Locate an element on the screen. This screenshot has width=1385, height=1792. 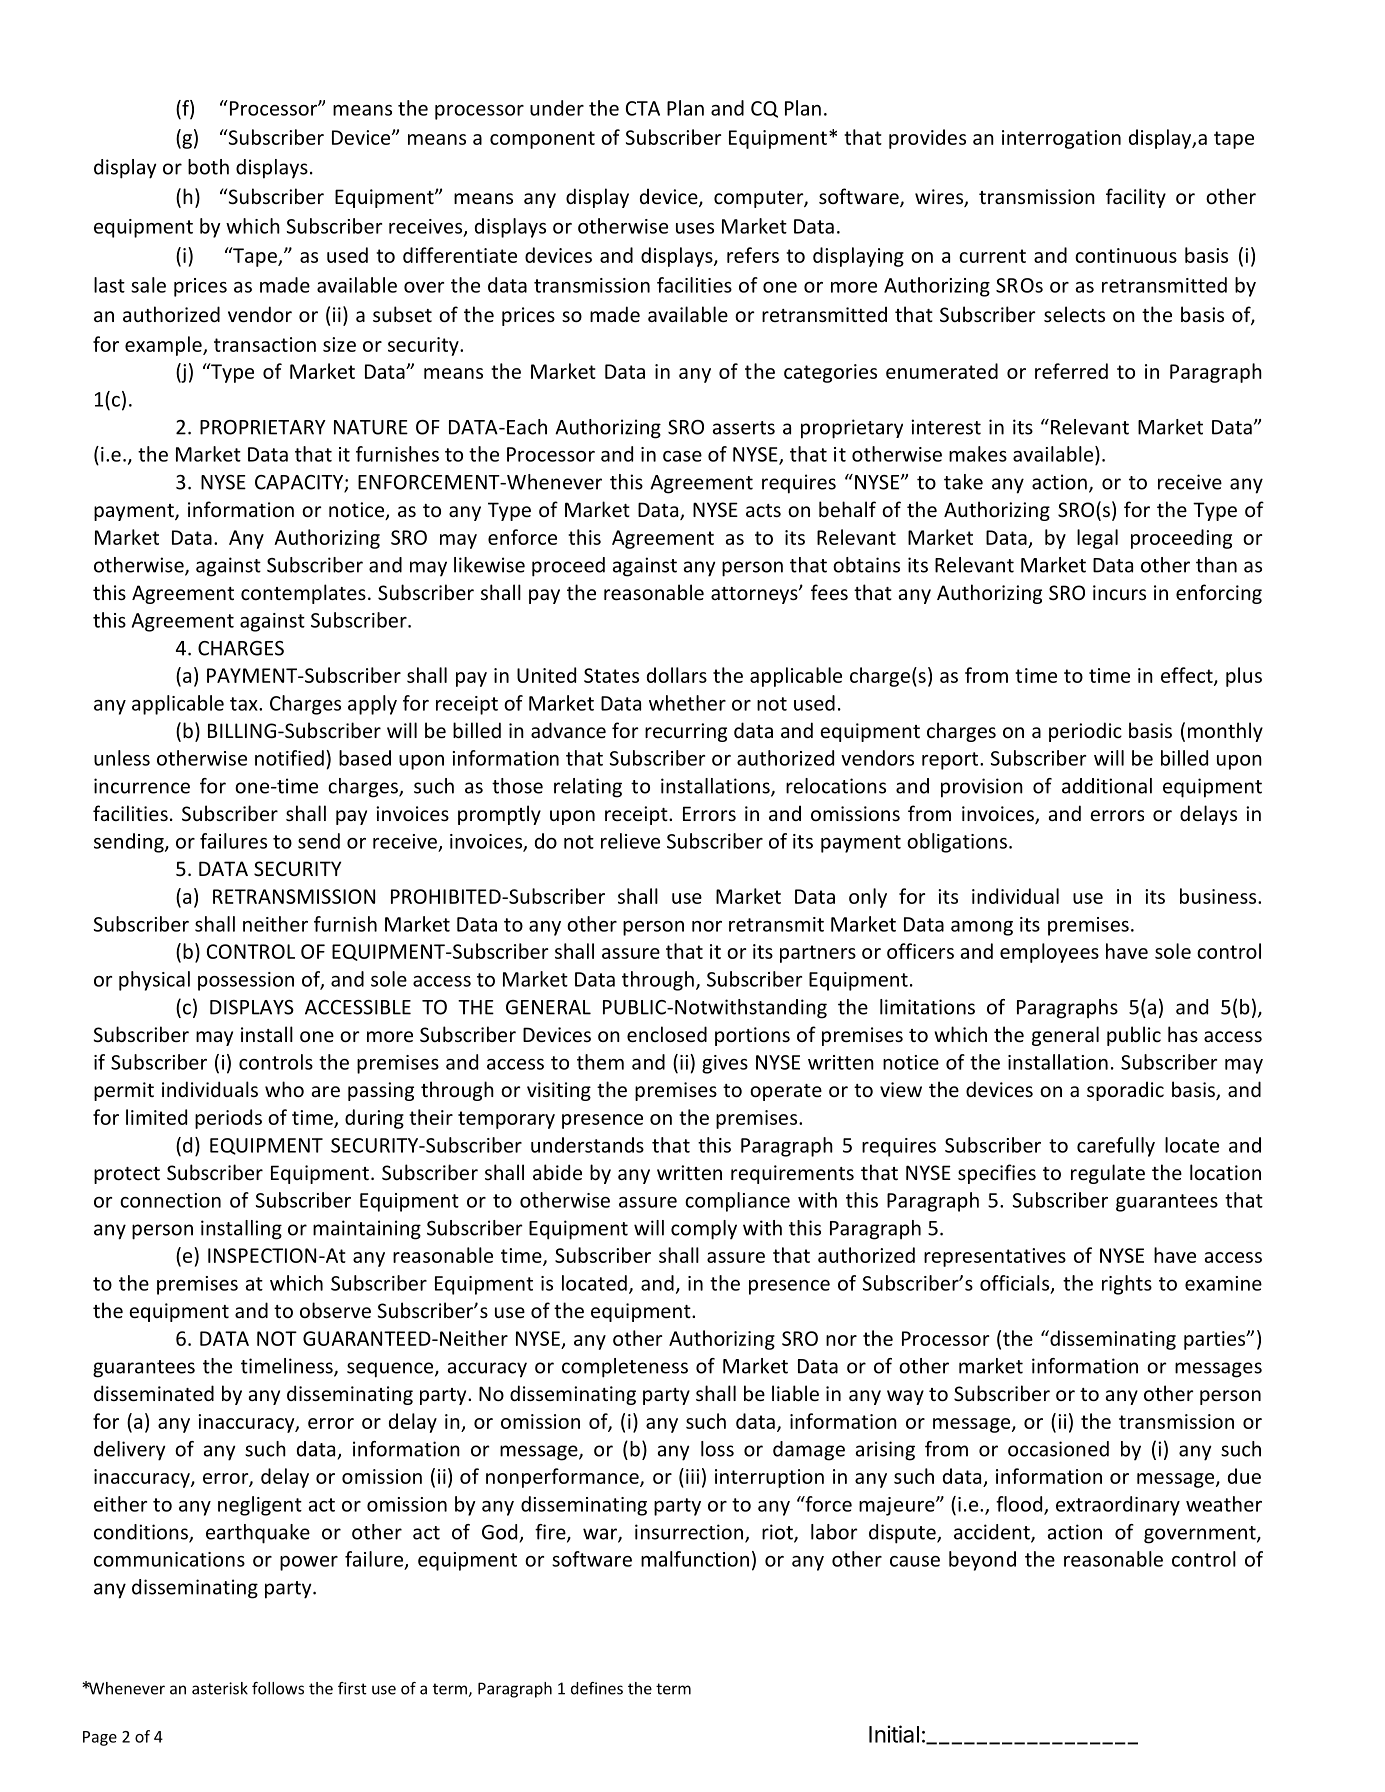
both is located at coordinates (208, 167).
